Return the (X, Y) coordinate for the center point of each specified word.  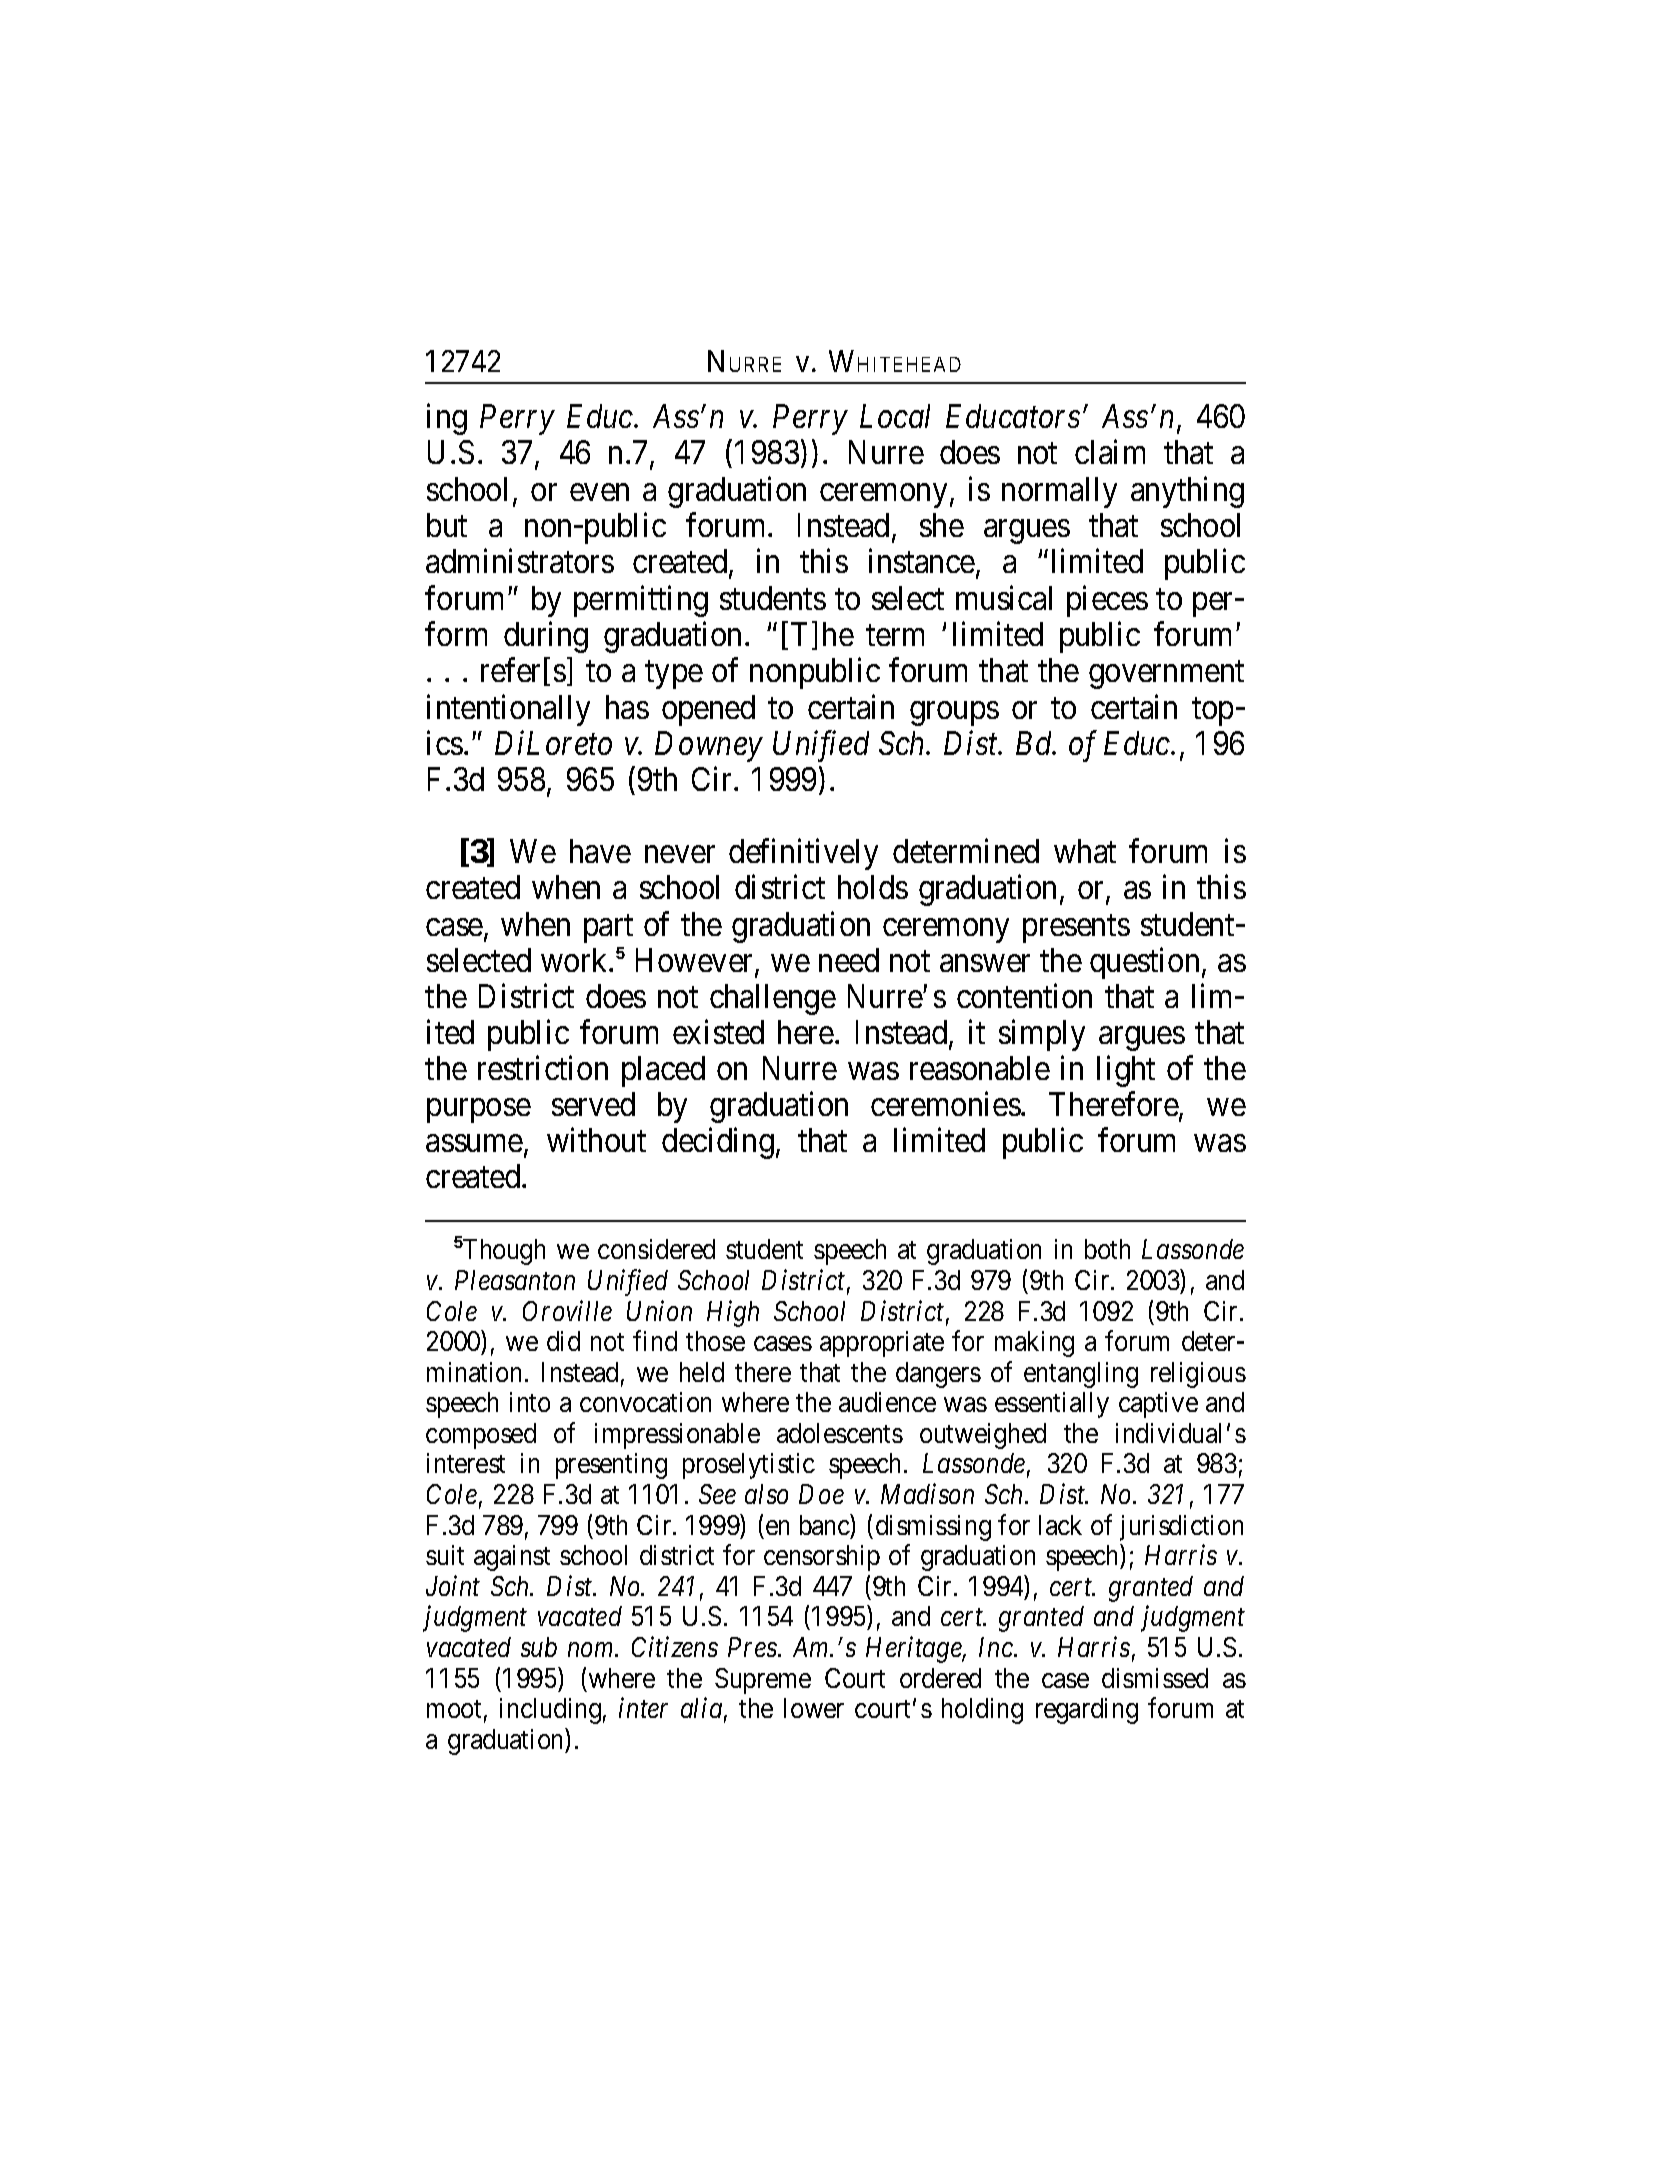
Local (895, 416)
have (600, 851)
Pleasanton (515, 1280)
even (599, 492)
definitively (803, 854)
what (1085, 851)
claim (1110, 452)
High (733, 1313)
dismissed (1155, 1678)
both (1107, 1249)
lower (814, 1708)
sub (539, 1647)
